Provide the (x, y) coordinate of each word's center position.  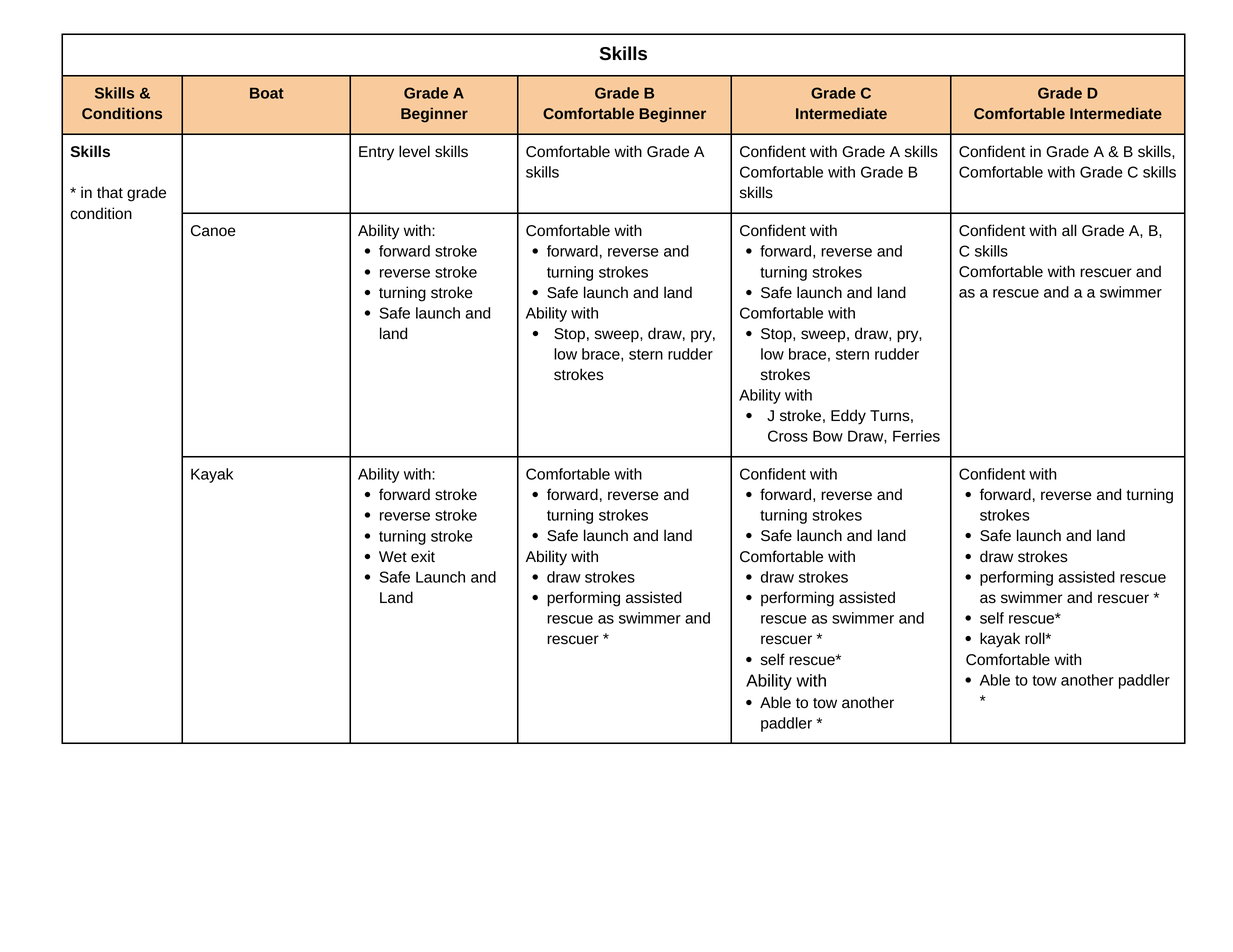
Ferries (916, 436)
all (1069, 230)
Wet (393, 556)
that (110, 192)
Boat (267, 93)
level (414, 151)
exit (423, 556)
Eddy (848, 417)
